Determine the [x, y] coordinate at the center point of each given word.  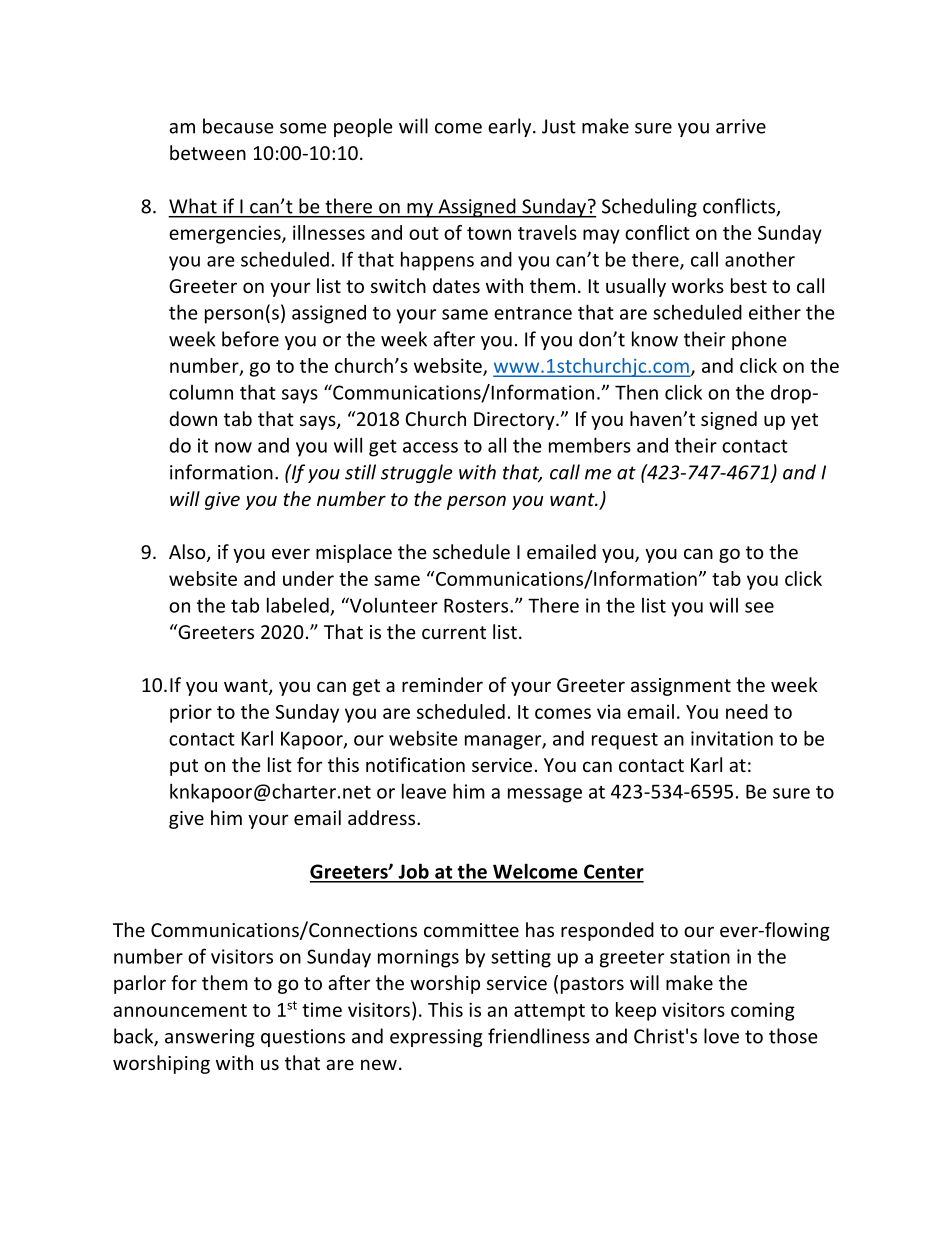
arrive [741, 126]
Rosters [476, 606]
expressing [436, 1038]
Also [188, 553]
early [511, 127]
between [208, 152]
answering [209, 1038]
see [759, 607]
